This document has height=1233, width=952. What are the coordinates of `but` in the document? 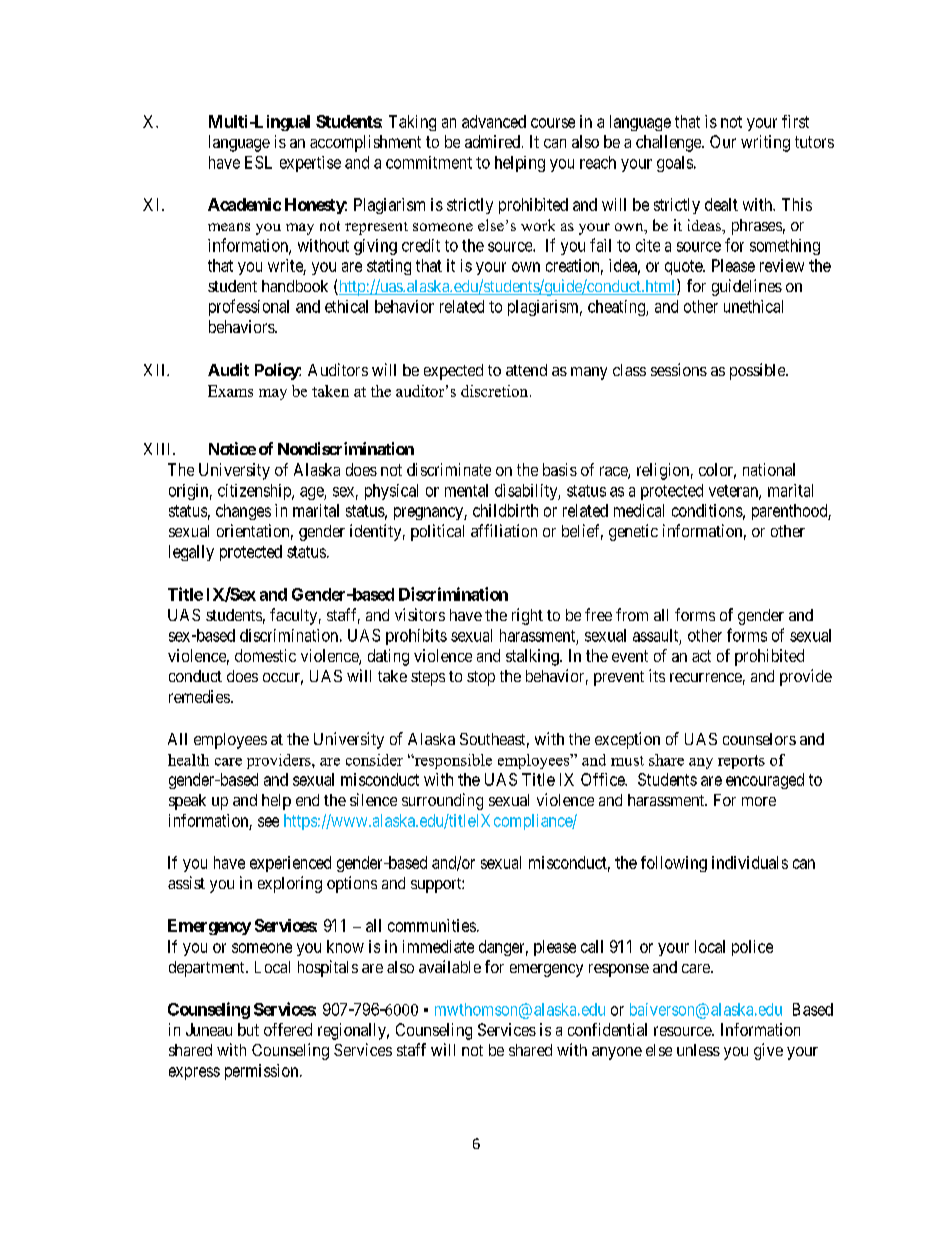 It's located at (248, 1029).
